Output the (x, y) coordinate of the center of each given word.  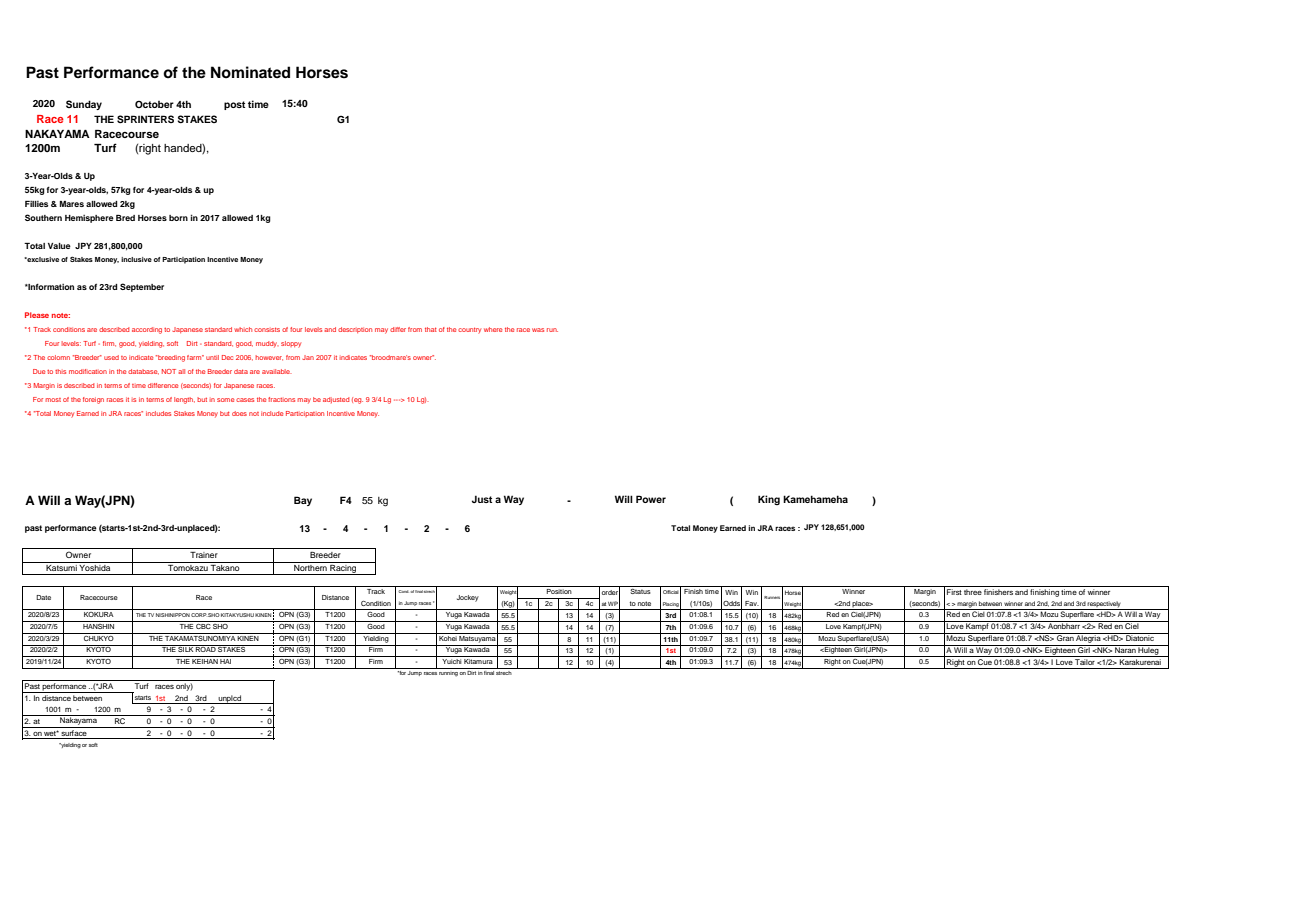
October (154, 104)
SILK (186, 648)
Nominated (250, 72)
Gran (1065, 637)
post (234, 105)
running (448, 672)
